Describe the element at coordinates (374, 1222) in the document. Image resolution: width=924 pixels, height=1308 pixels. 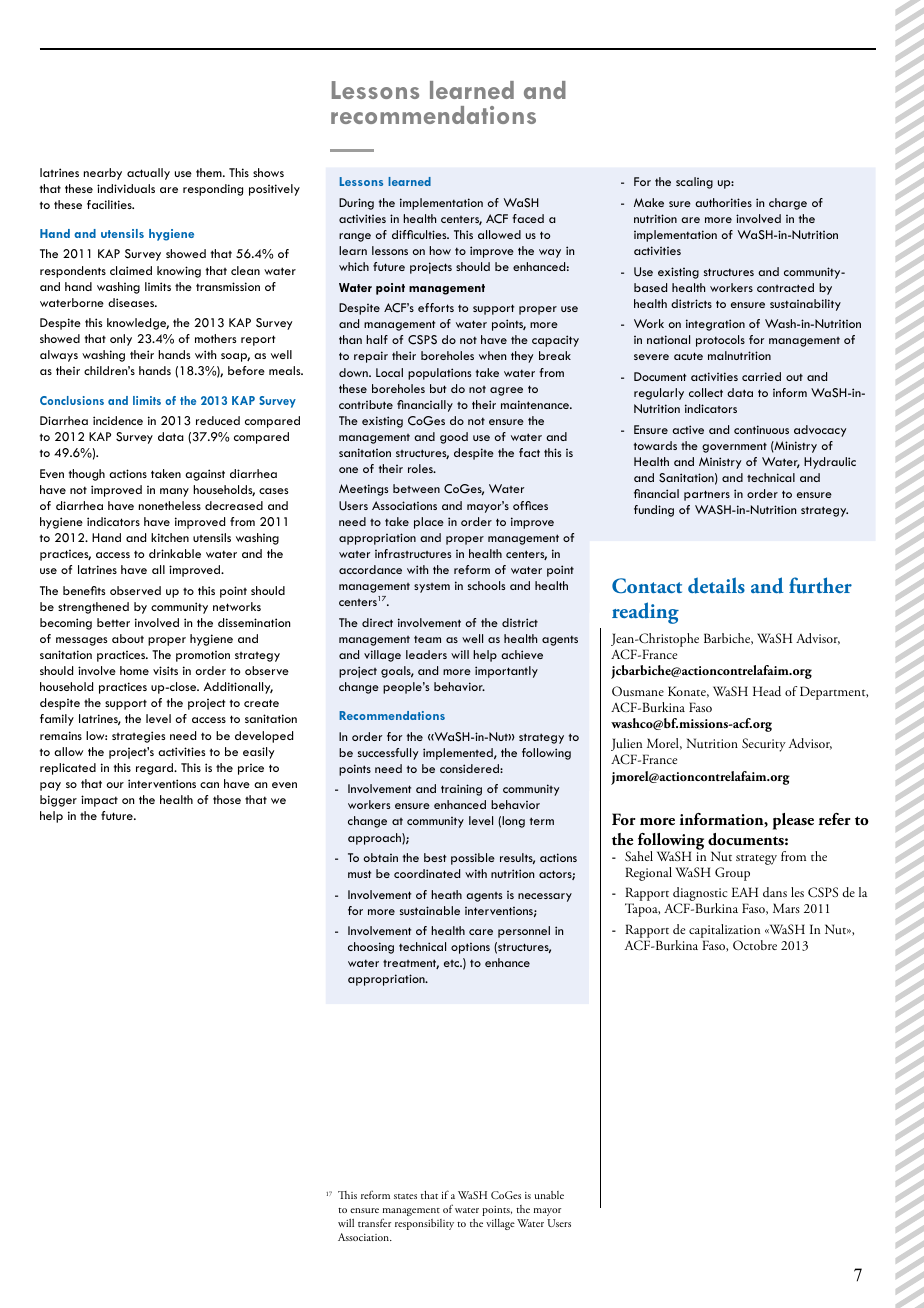
I see `transfer` at that location.
